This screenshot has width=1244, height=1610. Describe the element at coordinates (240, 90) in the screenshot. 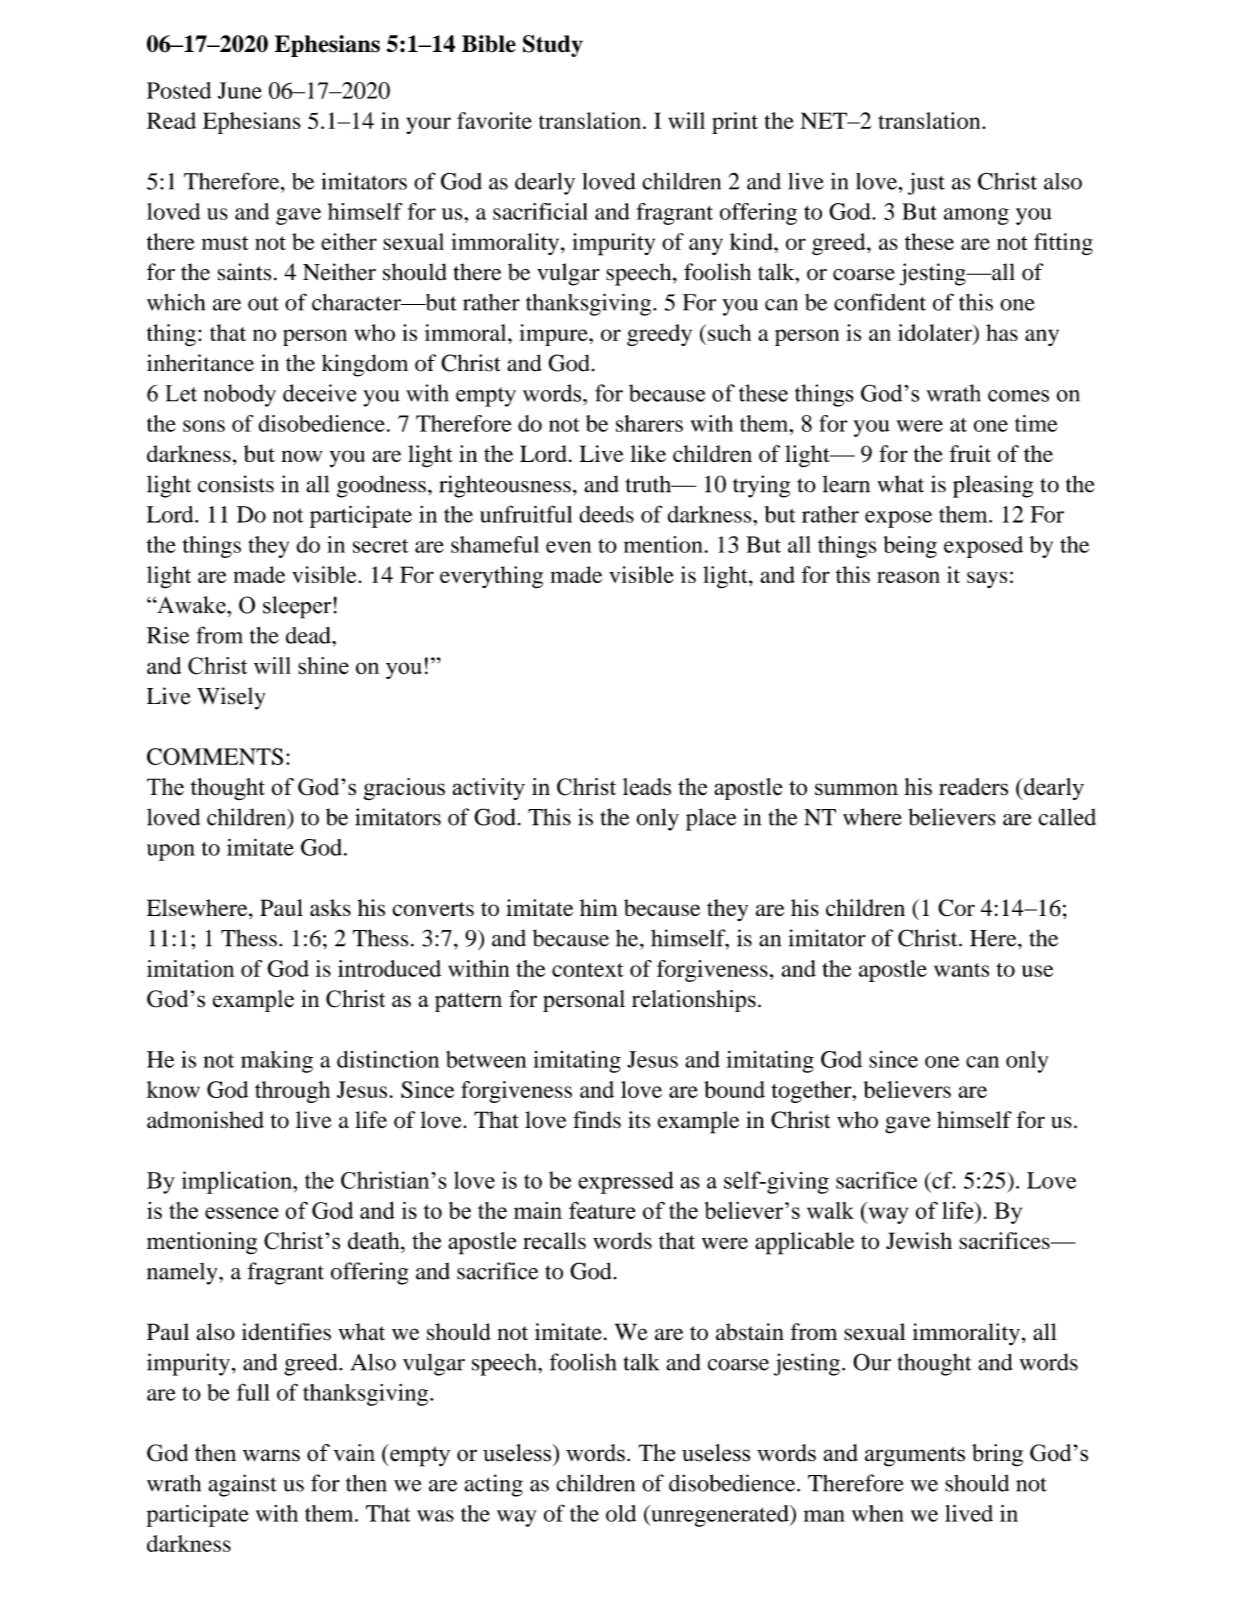

I see `June` at that location.
